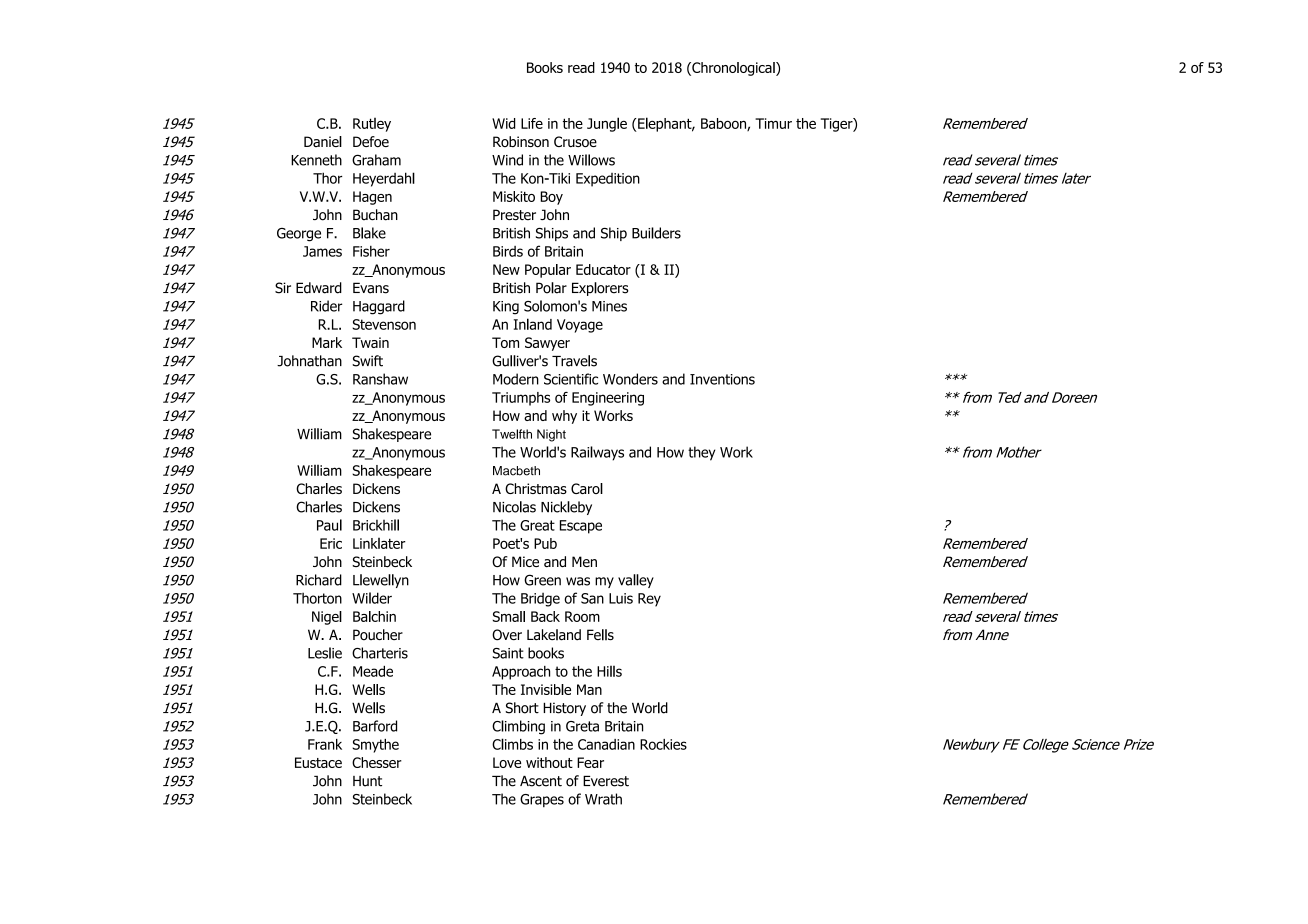  What do you see at coordinates (367, 781) in the screenshot?
I see `Hunt` at bounding box center [367, 781].
